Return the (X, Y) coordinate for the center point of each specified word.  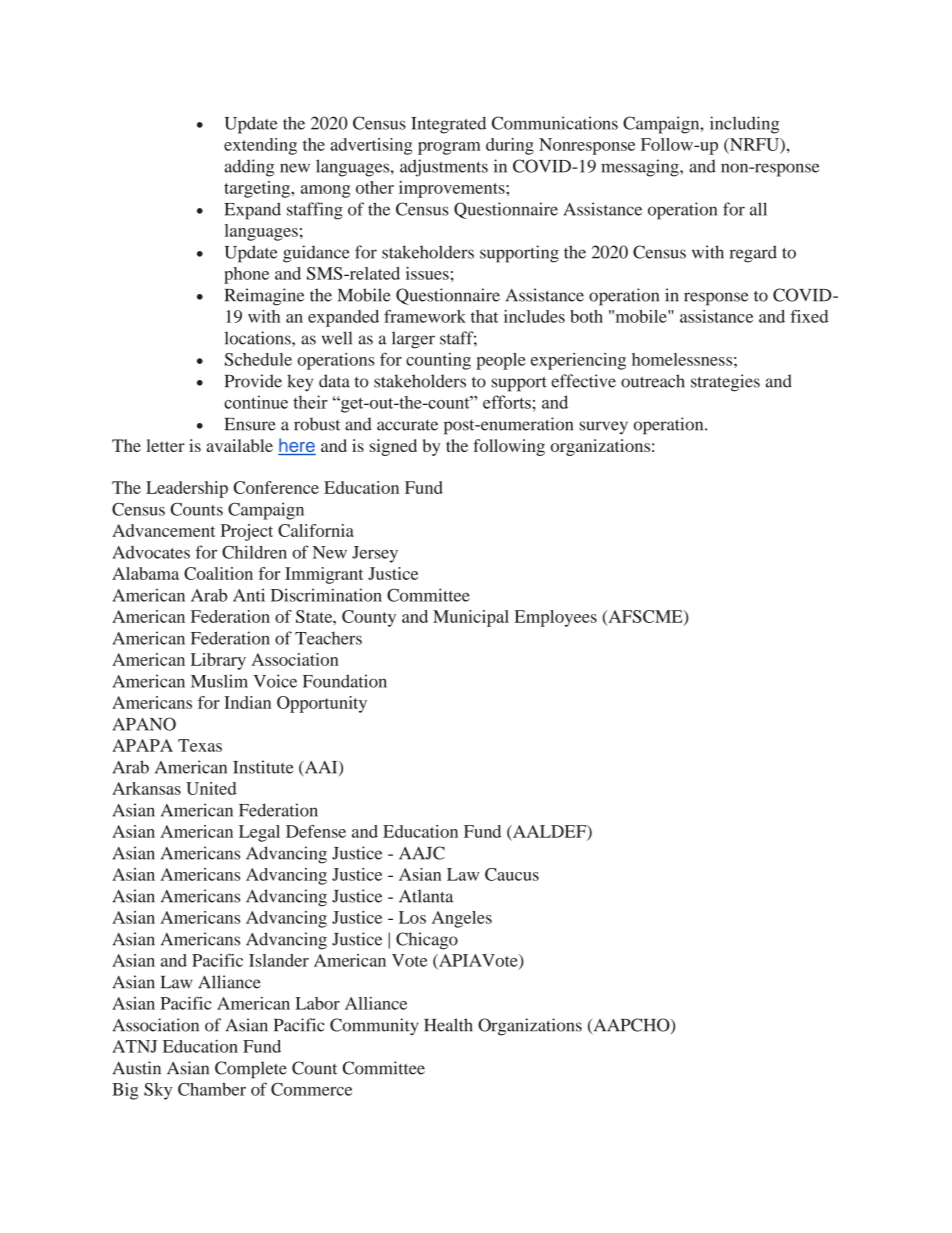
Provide (253, 381)
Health (448, 1025)
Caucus (512, 874)
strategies (725, 383)
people (500, 361)
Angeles (462, 919)
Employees (556, 618)
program (449, 148)
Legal (259, 833)
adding (249, 168)
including (744, 125)
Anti (249, 595)
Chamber (212, 1089)
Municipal (471, 618)
